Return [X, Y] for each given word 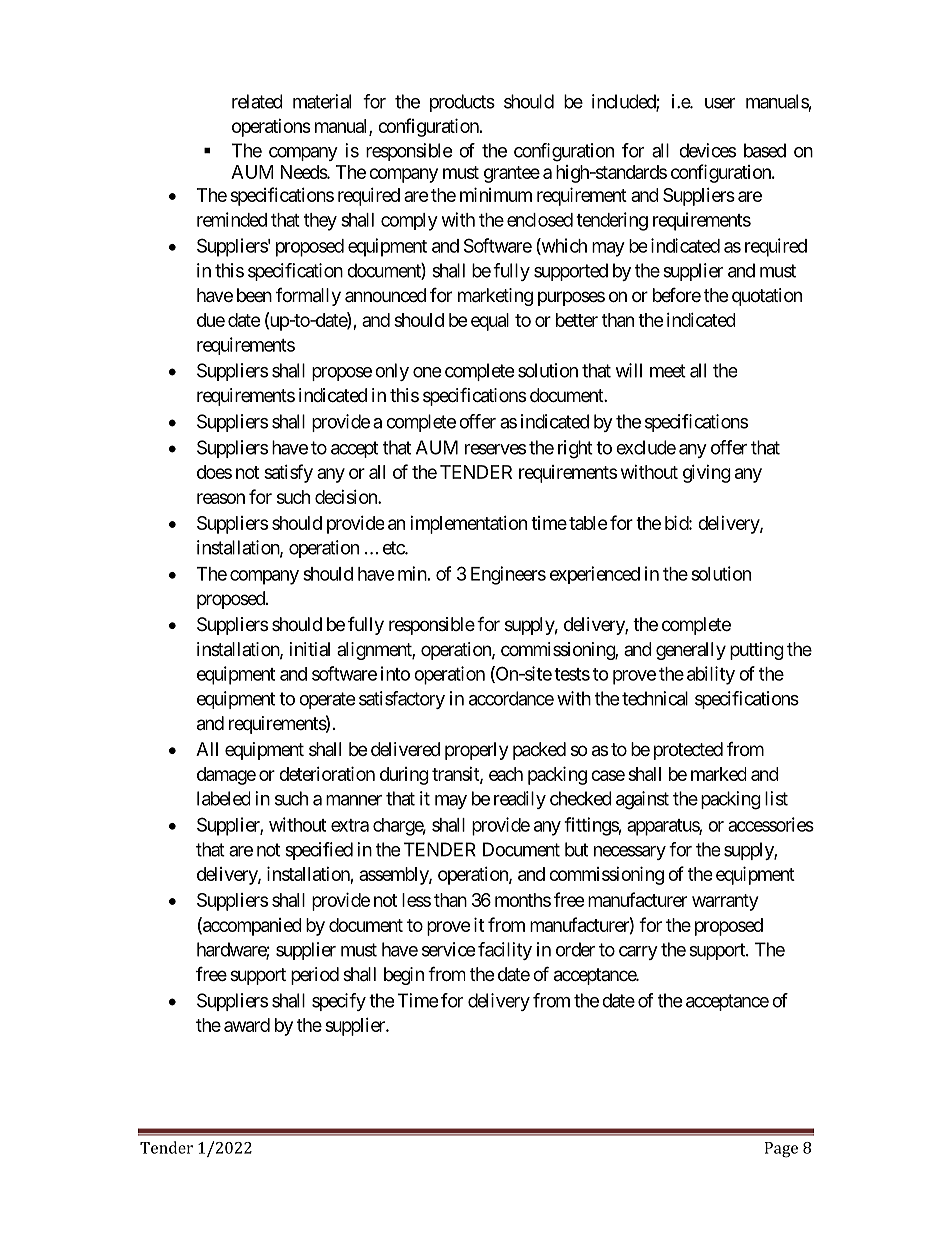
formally [308, 297]
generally [691, 651]
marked [718, 774]
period [315, 976]
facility [505, 951]
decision [347, 497]
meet [668, 371]
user [720, 103]
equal [490, 322]
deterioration [327, 773]
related [257, 101]
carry [638, 953]
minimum [496, 194]
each [506, 774]
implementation [468, 525]
